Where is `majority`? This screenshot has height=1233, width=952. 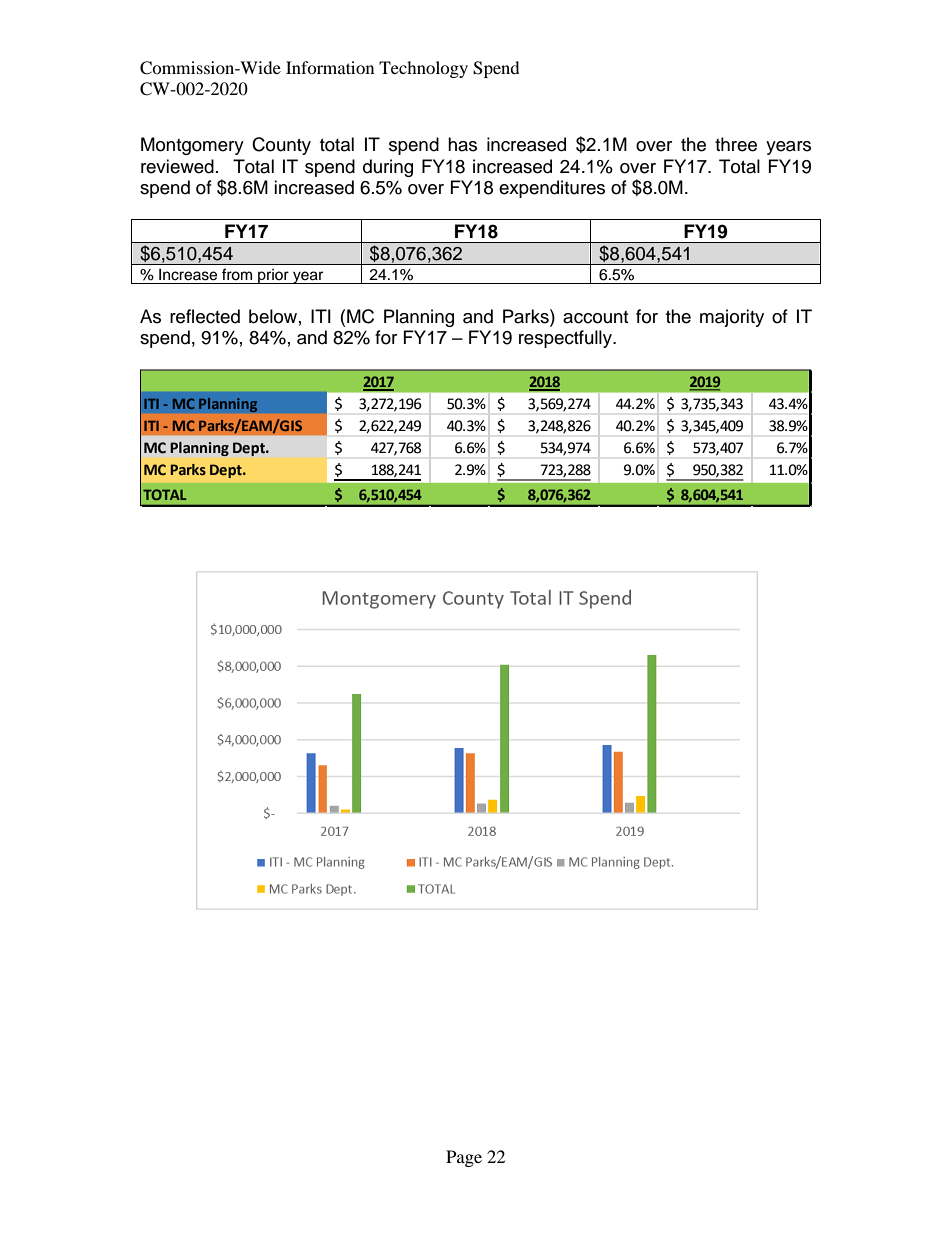 majority is located at coordinates (732, 318).
